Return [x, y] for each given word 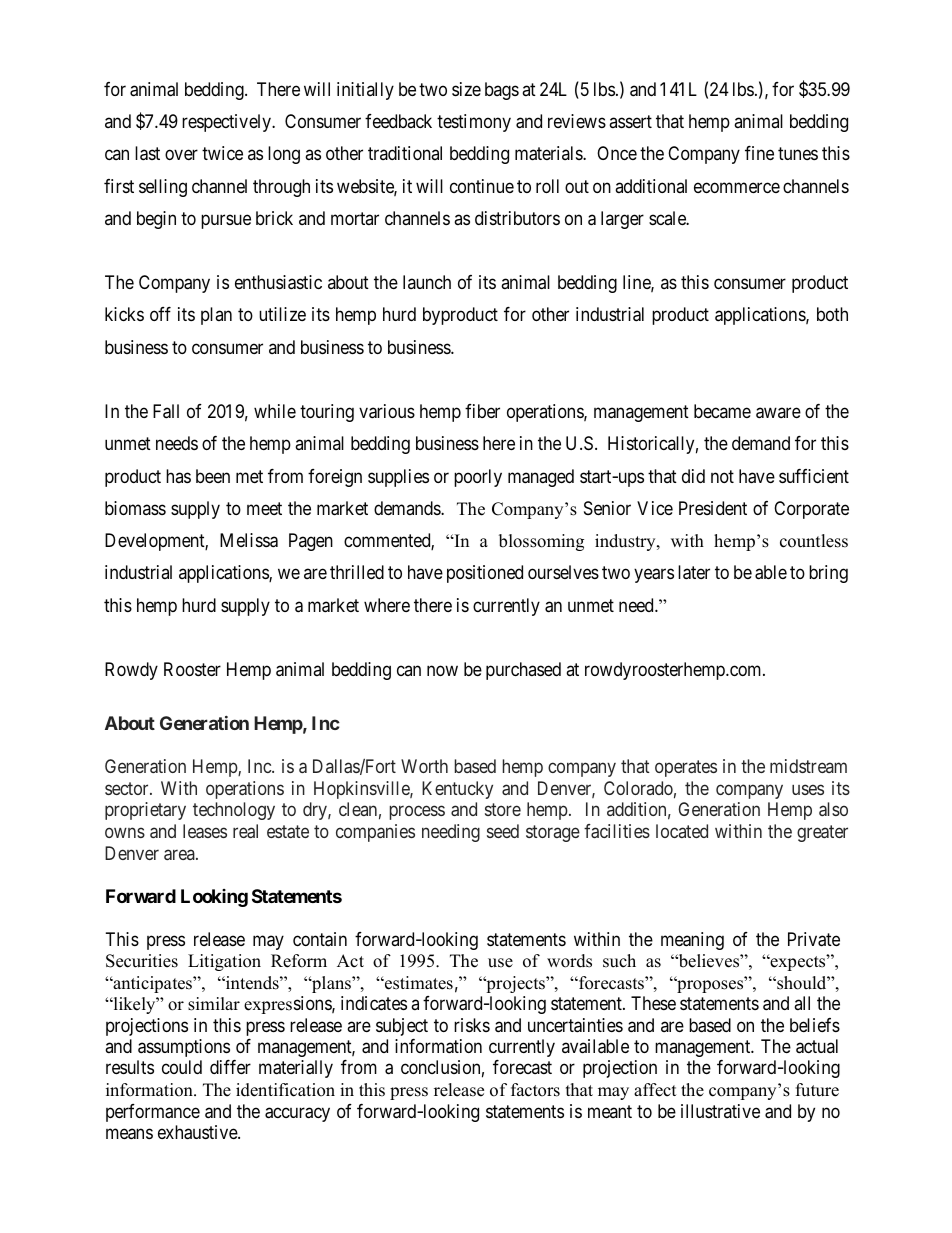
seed [503, 831]
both [832, 314]
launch [427, 282]
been [213, 476]
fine [759, 153]
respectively [227, 123]
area [180, 854]
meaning [692, 941]
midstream [808, 766]
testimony [474, 123]
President [713, 508]
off [160, 314]
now [442, 671]
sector [128, 788]
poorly [478, 478]
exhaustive [198, 1132]
